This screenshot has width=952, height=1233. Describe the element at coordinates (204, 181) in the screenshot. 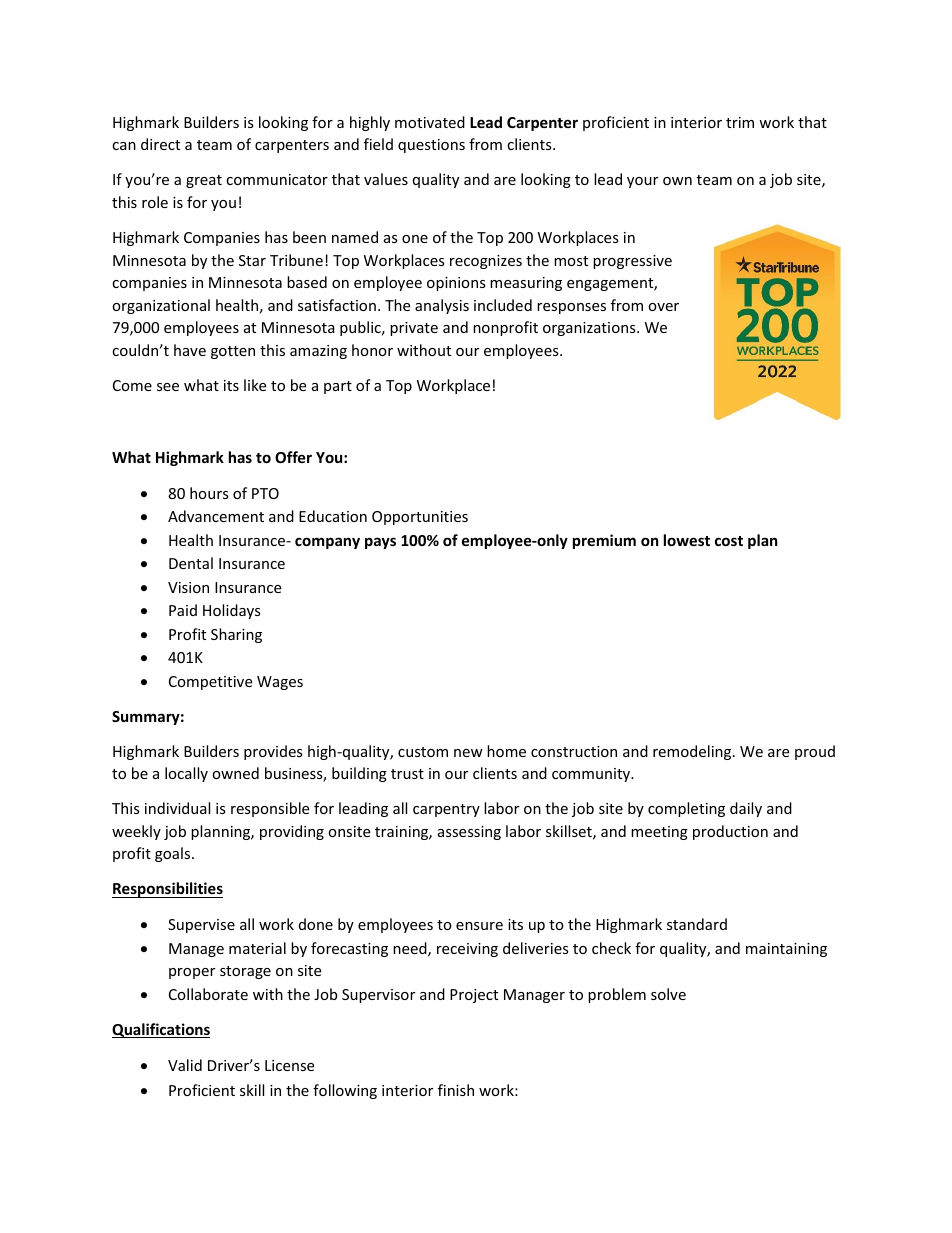

I see `great` at that location.
